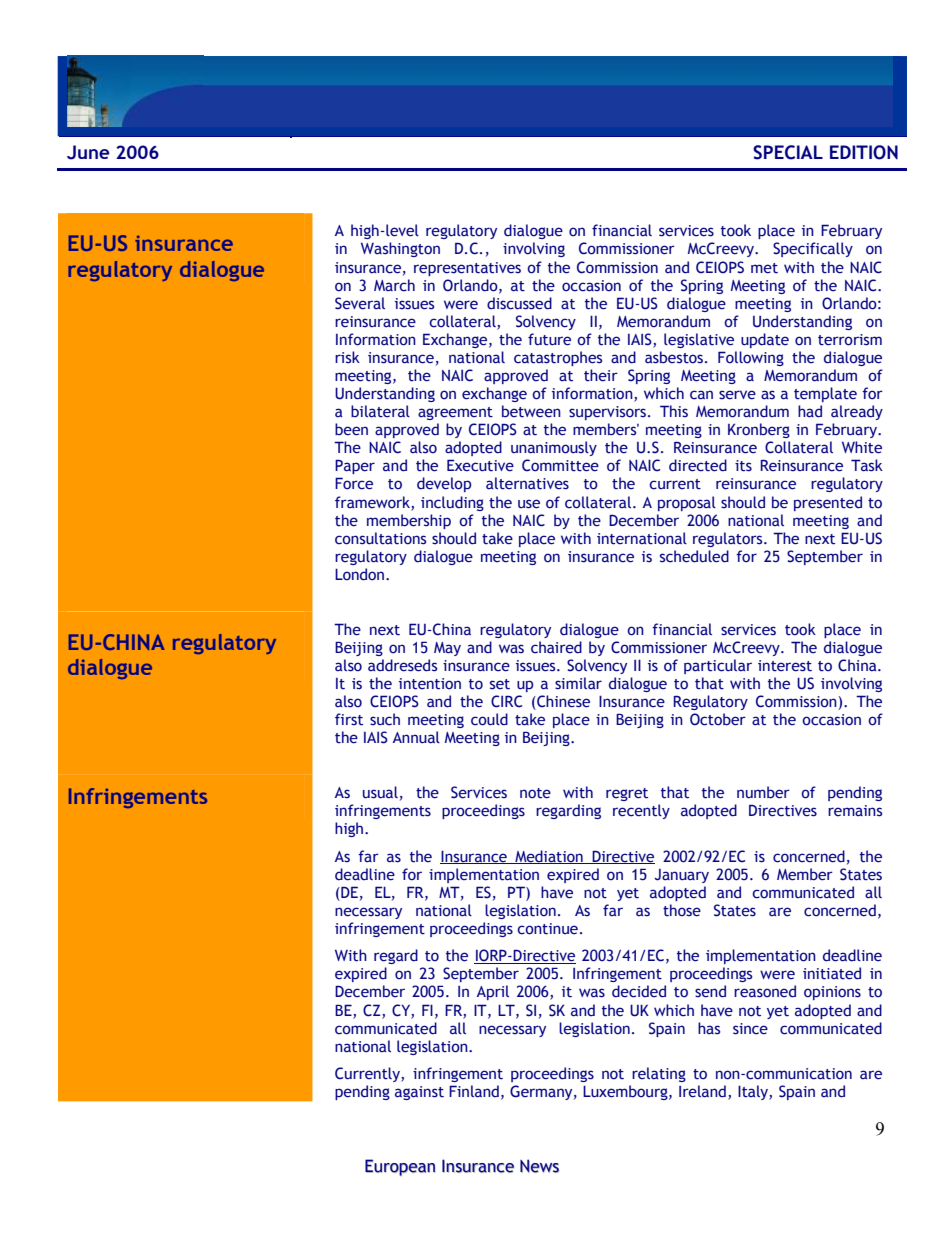 Image resolution: width=952 pixels, height=1233 pixels. What do you see at coordinates (351, 429) in the screenshot?
I see `been` at bounding box center [351, 429].
